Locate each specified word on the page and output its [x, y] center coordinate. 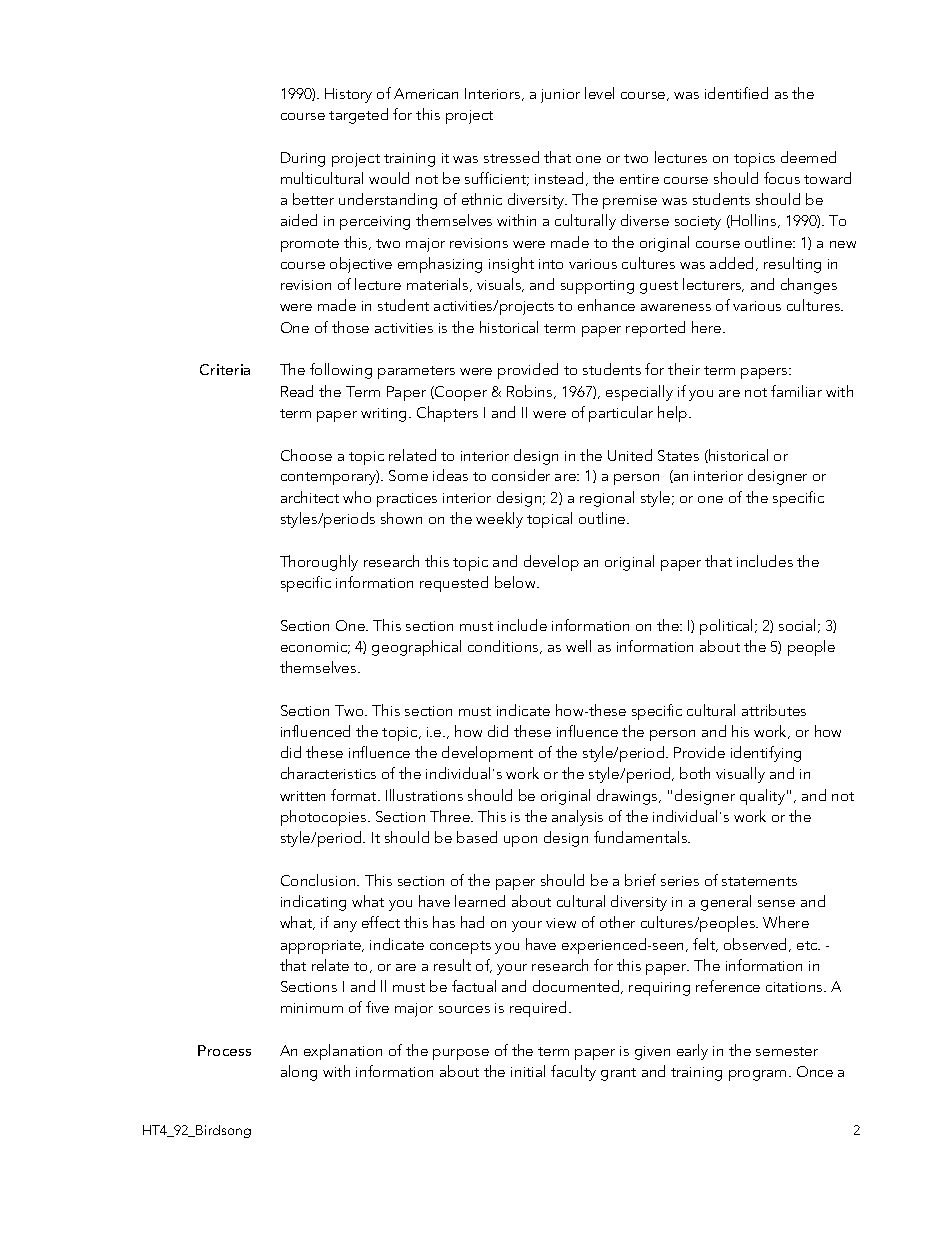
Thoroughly [319, 563]
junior [560, 96]
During [303, 159]
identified [736, 93]
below [516, 582]
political [726, 627]
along [299, 1073]
